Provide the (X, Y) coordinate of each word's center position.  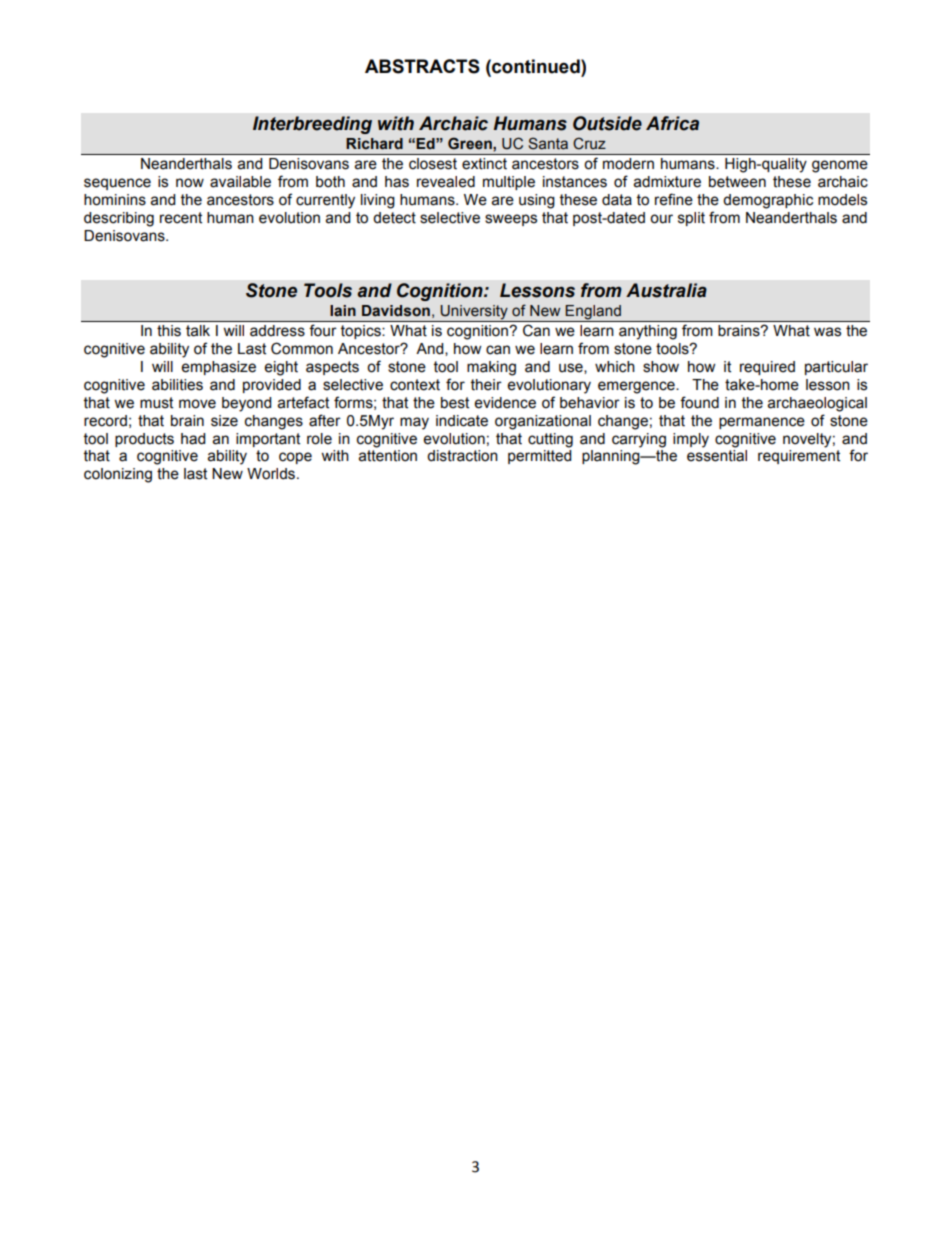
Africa (672, 123)
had (193, 439)
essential (717, 456)
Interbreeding (312, 125)
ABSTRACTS (422, 66)
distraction (462, 456)
